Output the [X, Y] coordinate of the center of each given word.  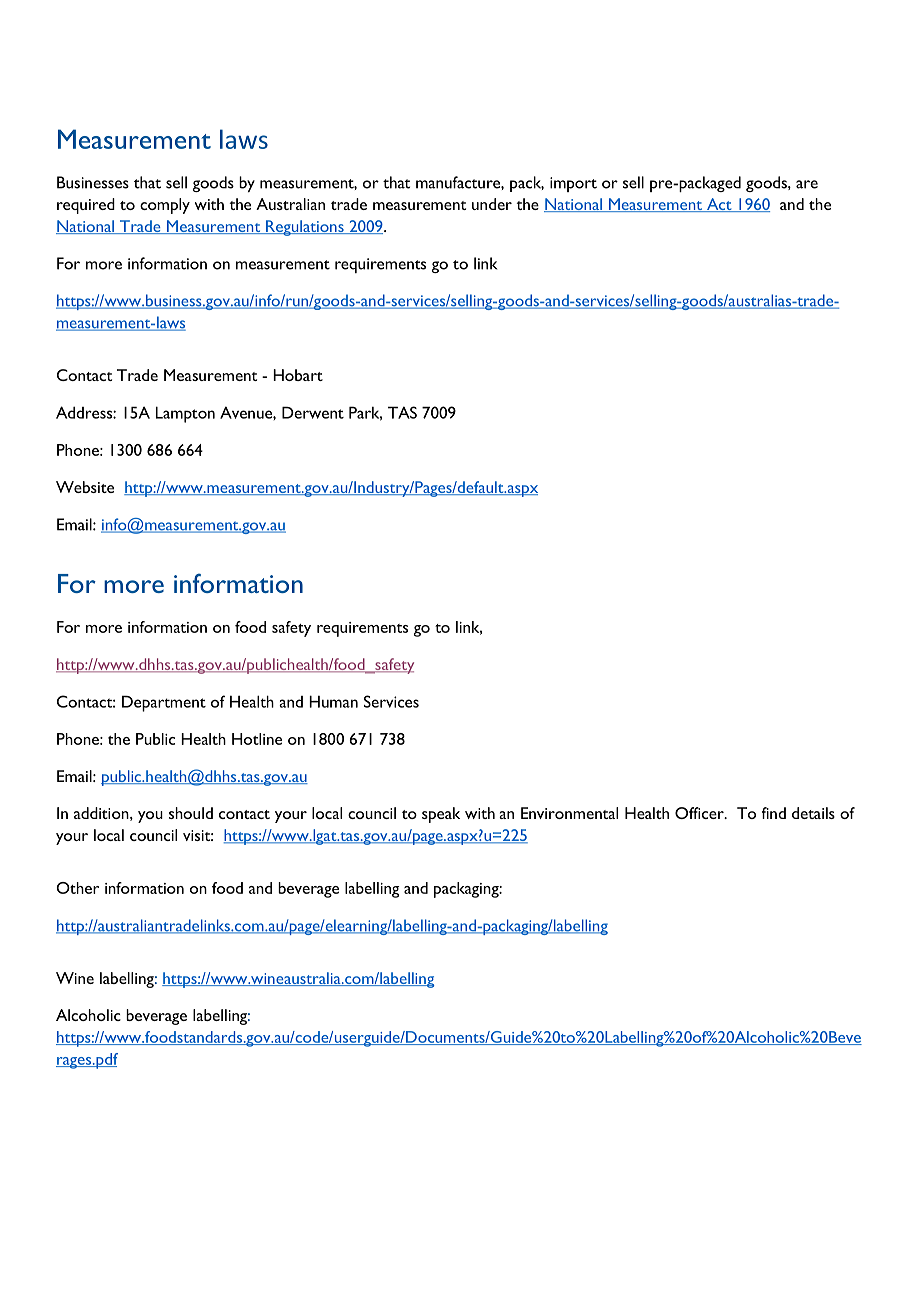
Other [77, 888]
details [813, 813]
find [774, 813]
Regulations [305, 228]
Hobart [298, 375]
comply [165, 206]
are [807, 184]
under [492, 204]
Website [85, 487]
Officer [700, 813]
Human [333, 701]
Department [164, 703]
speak [441, 815]
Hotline [257, 739]
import [573, 184]
